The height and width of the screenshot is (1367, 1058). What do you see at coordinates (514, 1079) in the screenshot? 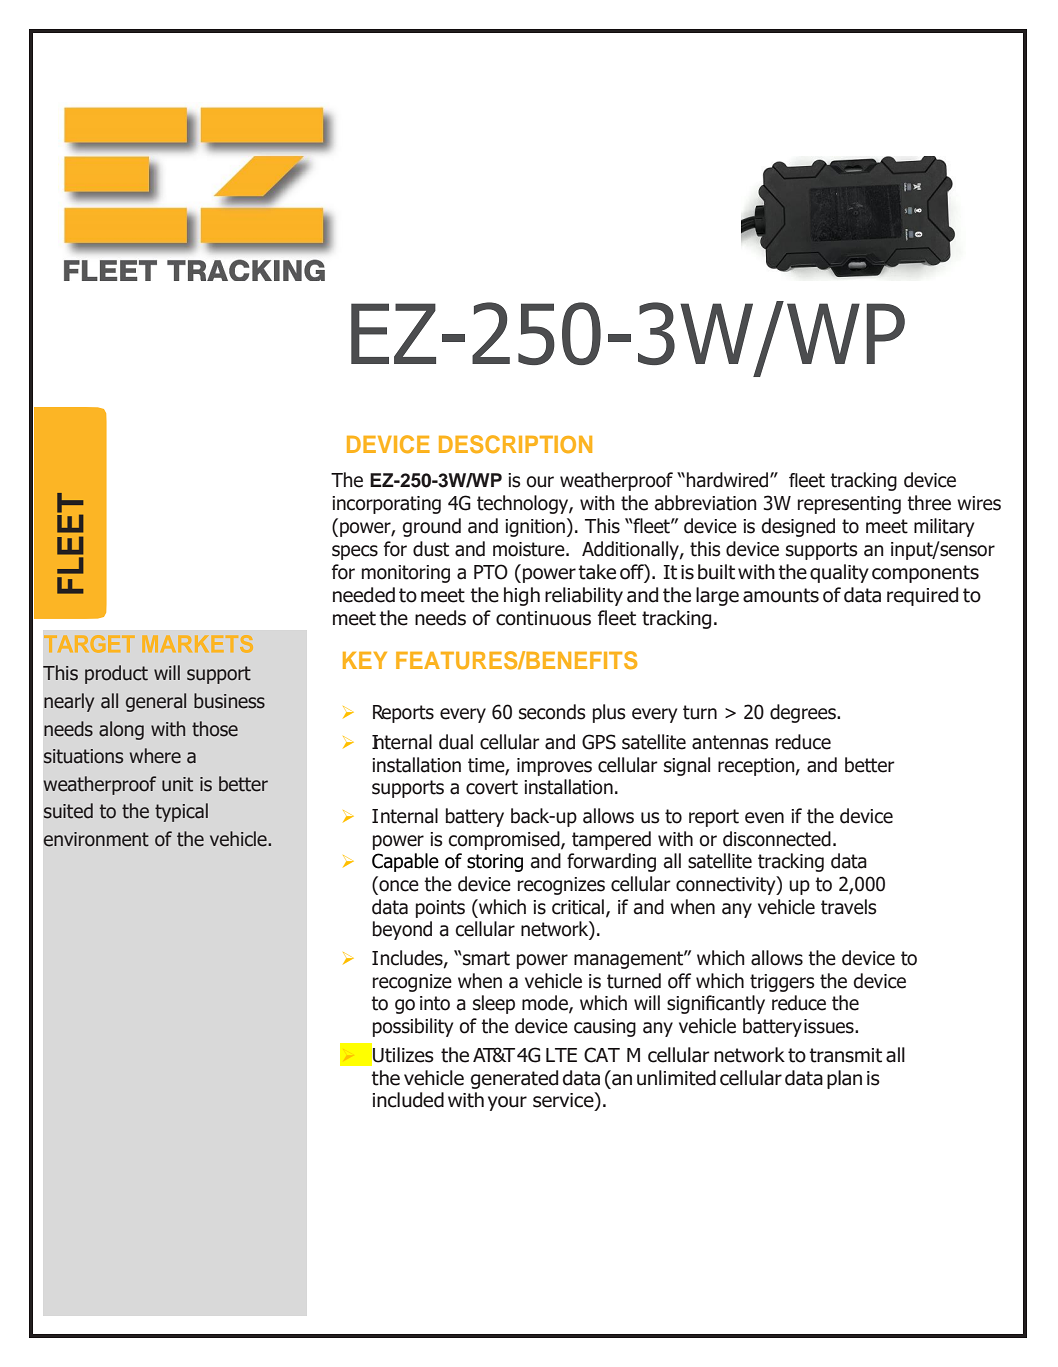
I see `generated` at bounding box center [514, 1079].
